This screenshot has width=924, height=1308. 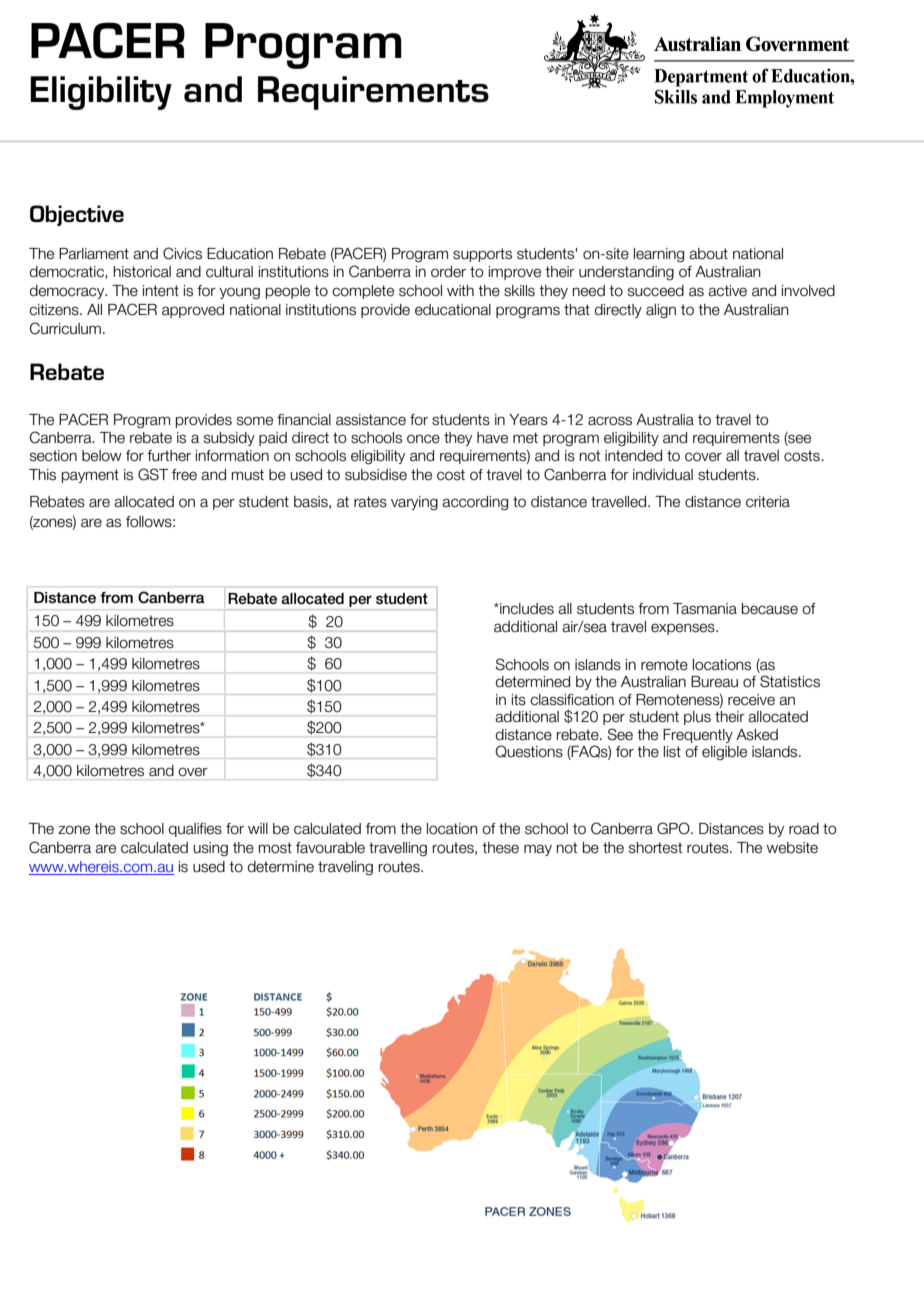 I want to click on expenses, so click(x=684, y=629).
